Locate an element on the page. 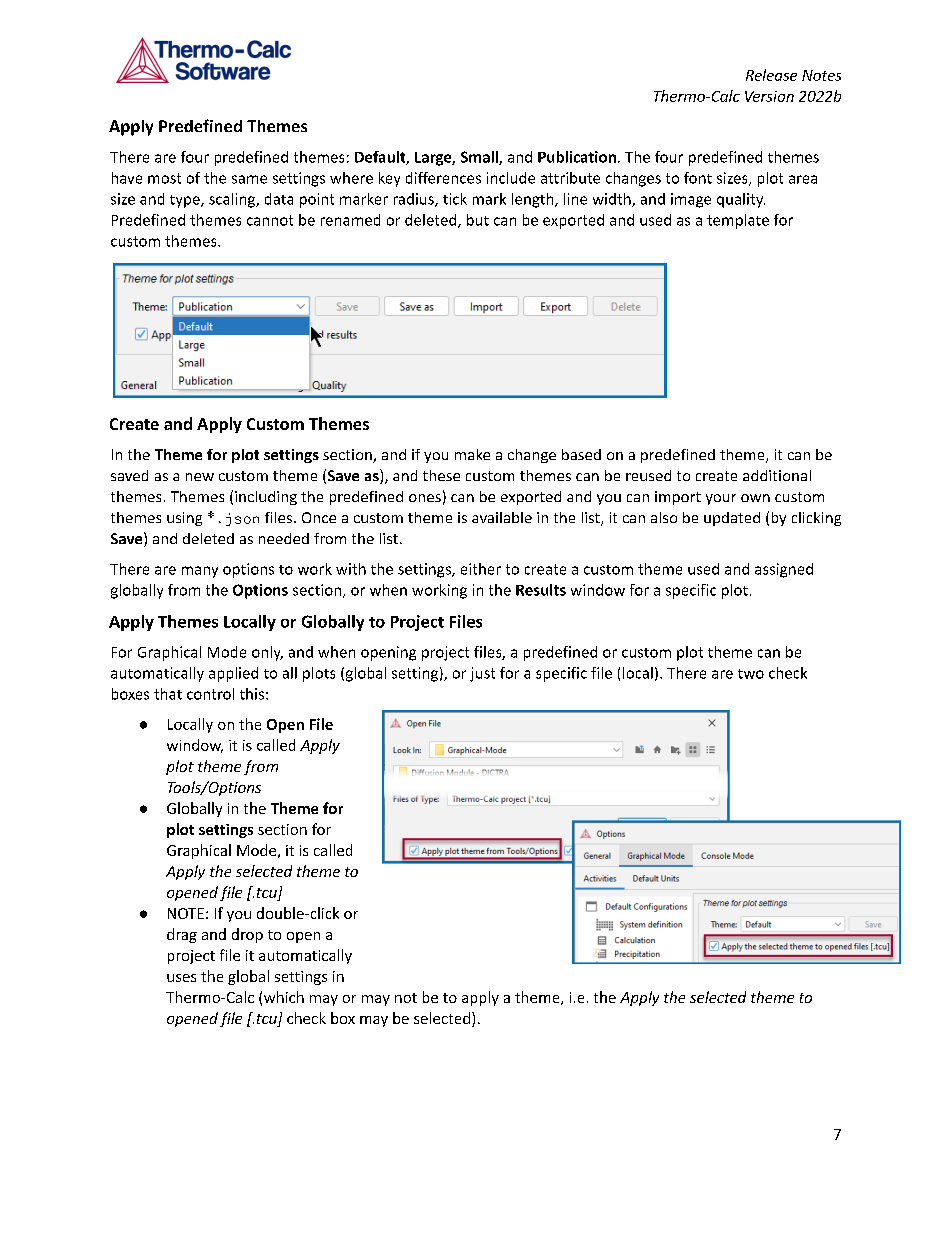 The height and width of the image is (1233, 952). drop is located at coordinates (247, 935).
